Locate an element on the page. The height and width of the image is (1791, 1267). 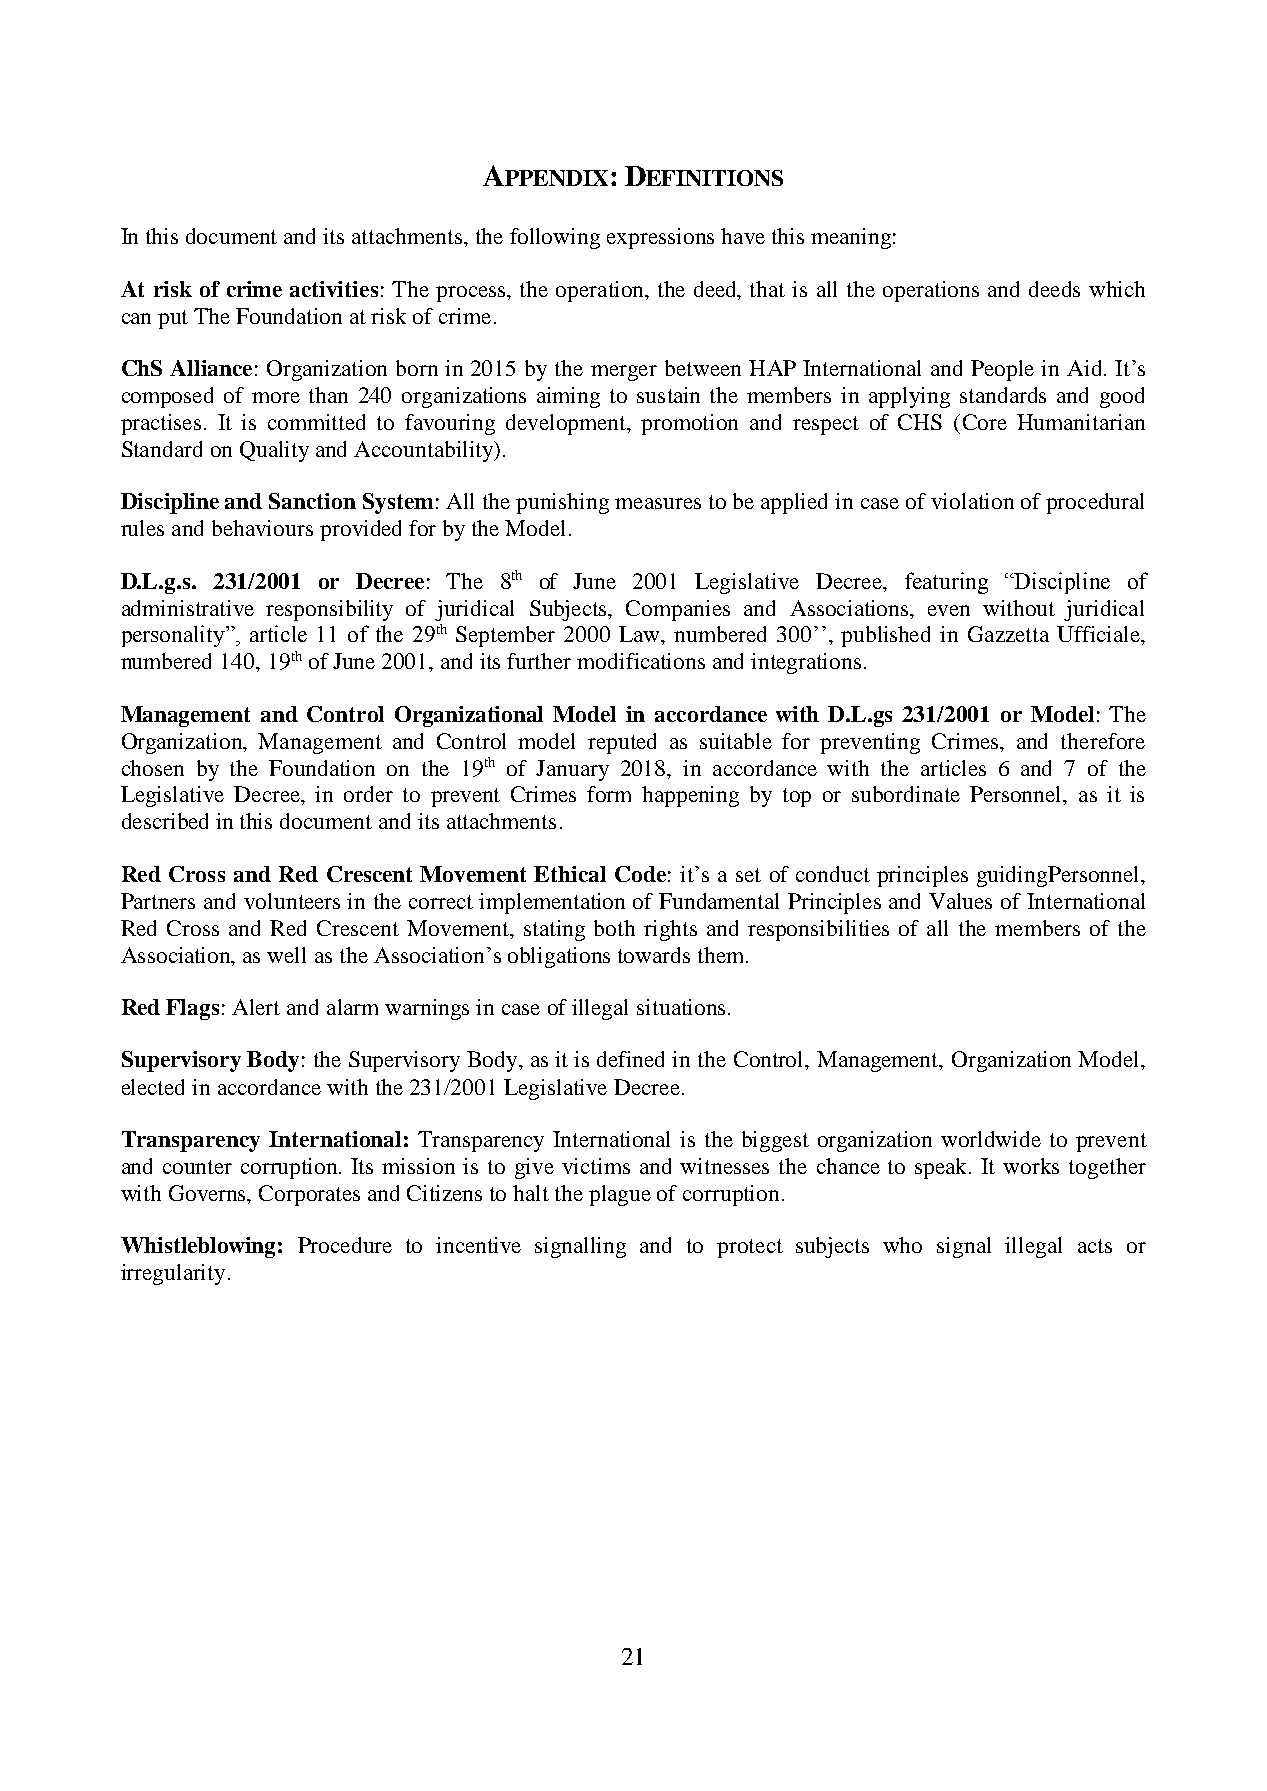
expressions is located at coordinates (660, 238).
